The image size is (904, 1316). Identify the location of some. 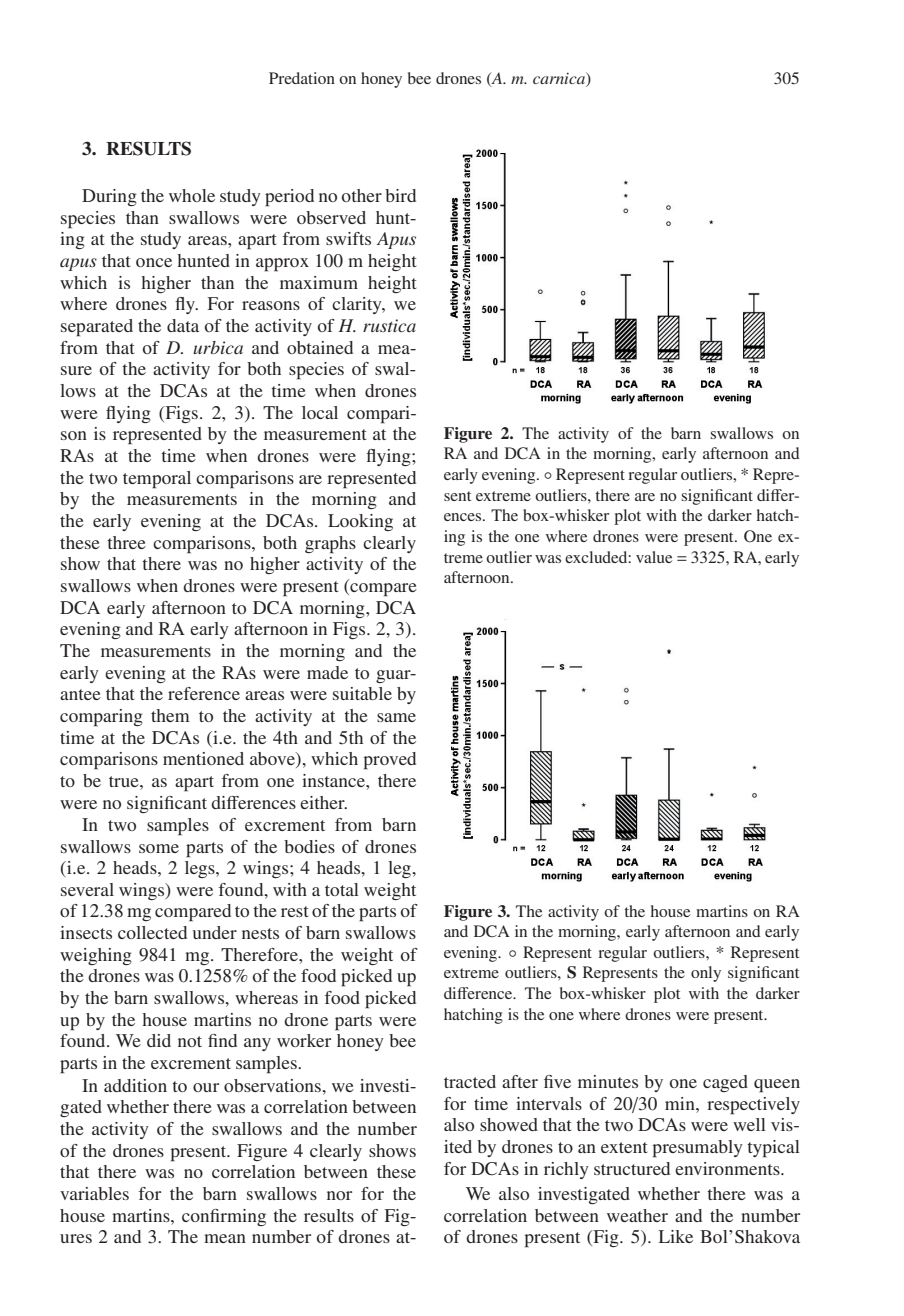
(159, 848).
